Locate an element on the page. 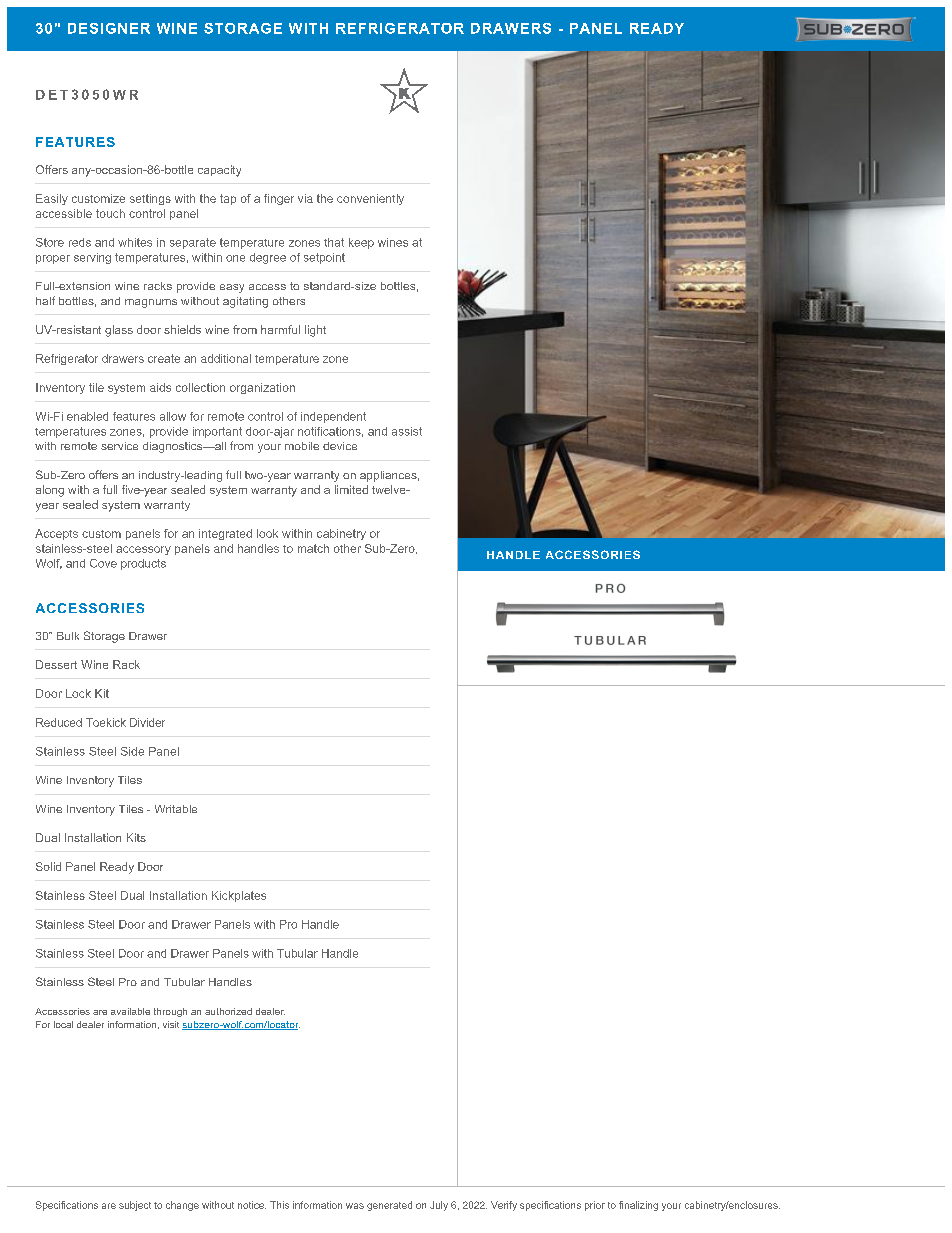 The height and width of the document is (1233, 952). conveniently is located at coordinates (370, 199).
